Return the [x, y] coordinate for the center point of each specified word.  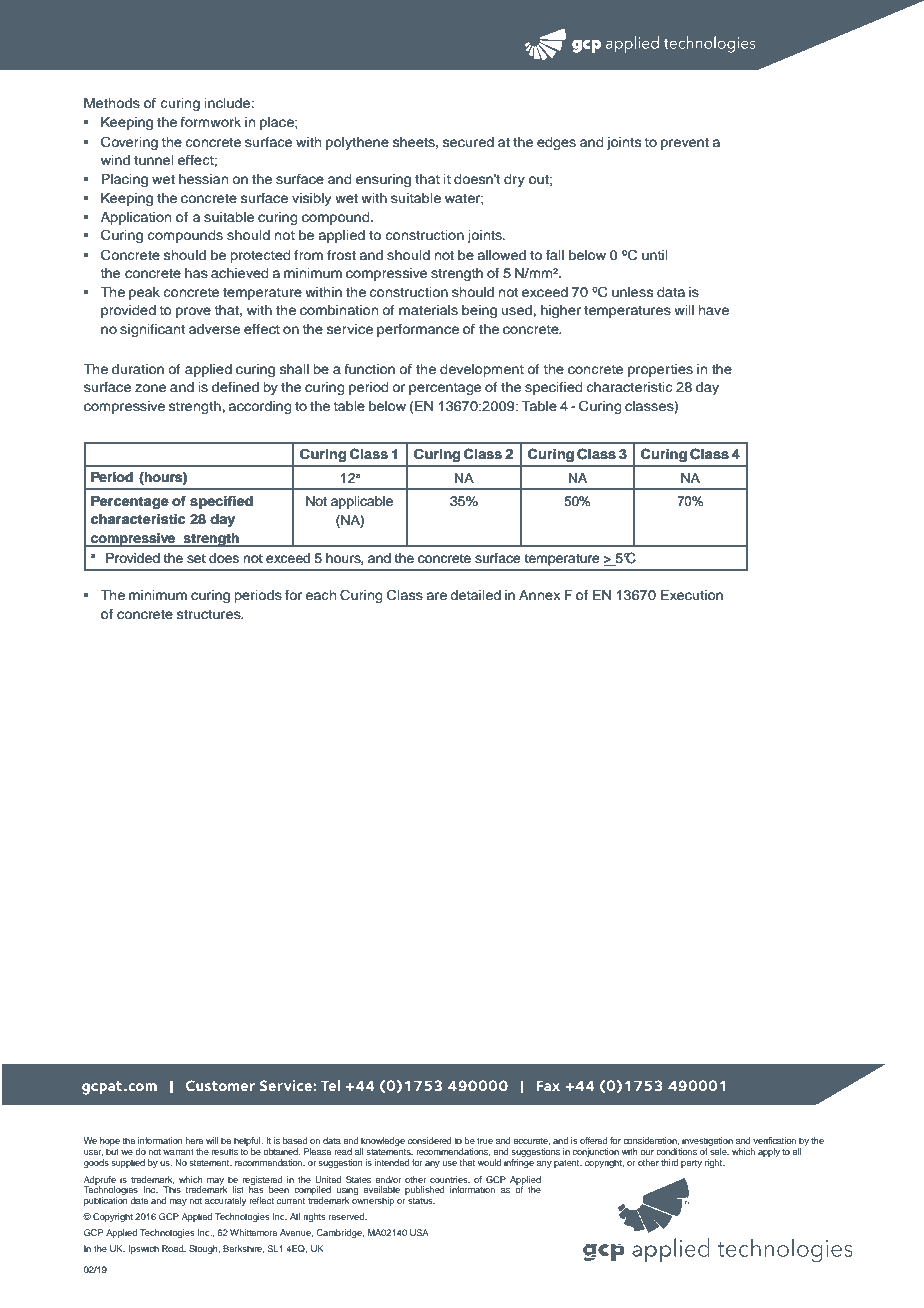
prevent [685, 144]
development [482, 370]
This [172, 1189]
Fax [548, 1085]
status [421, 1201]
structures [210, 614]
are [436, 596]
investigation [707, 1143]
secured [468, 142]
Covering [129, 143]
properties [660, 370]
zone [150, 388]
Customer [220, 1085]
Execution [692, 595]
